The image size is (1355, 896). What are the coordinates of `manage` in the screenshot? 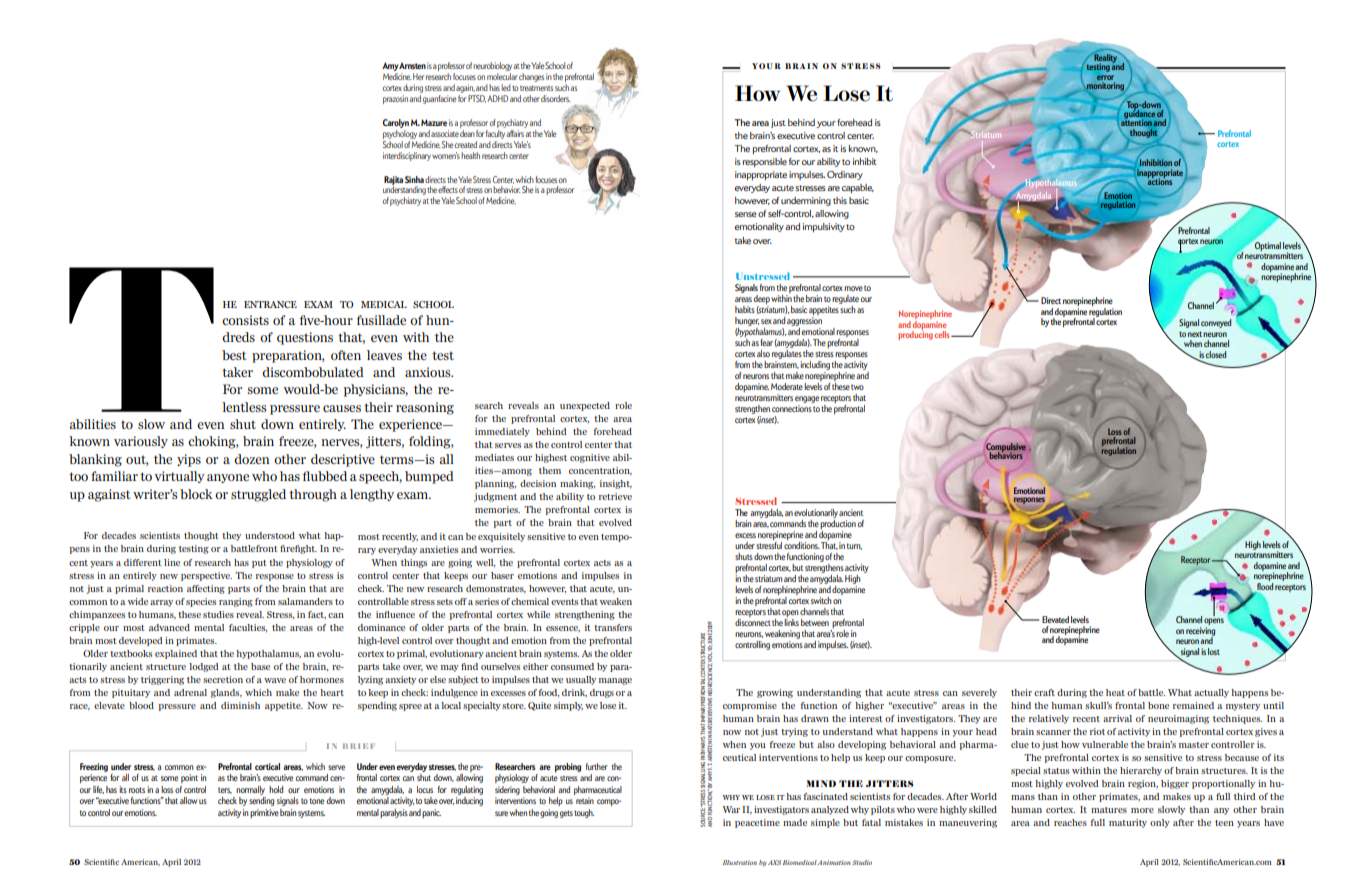 It's located at (615, 681).
